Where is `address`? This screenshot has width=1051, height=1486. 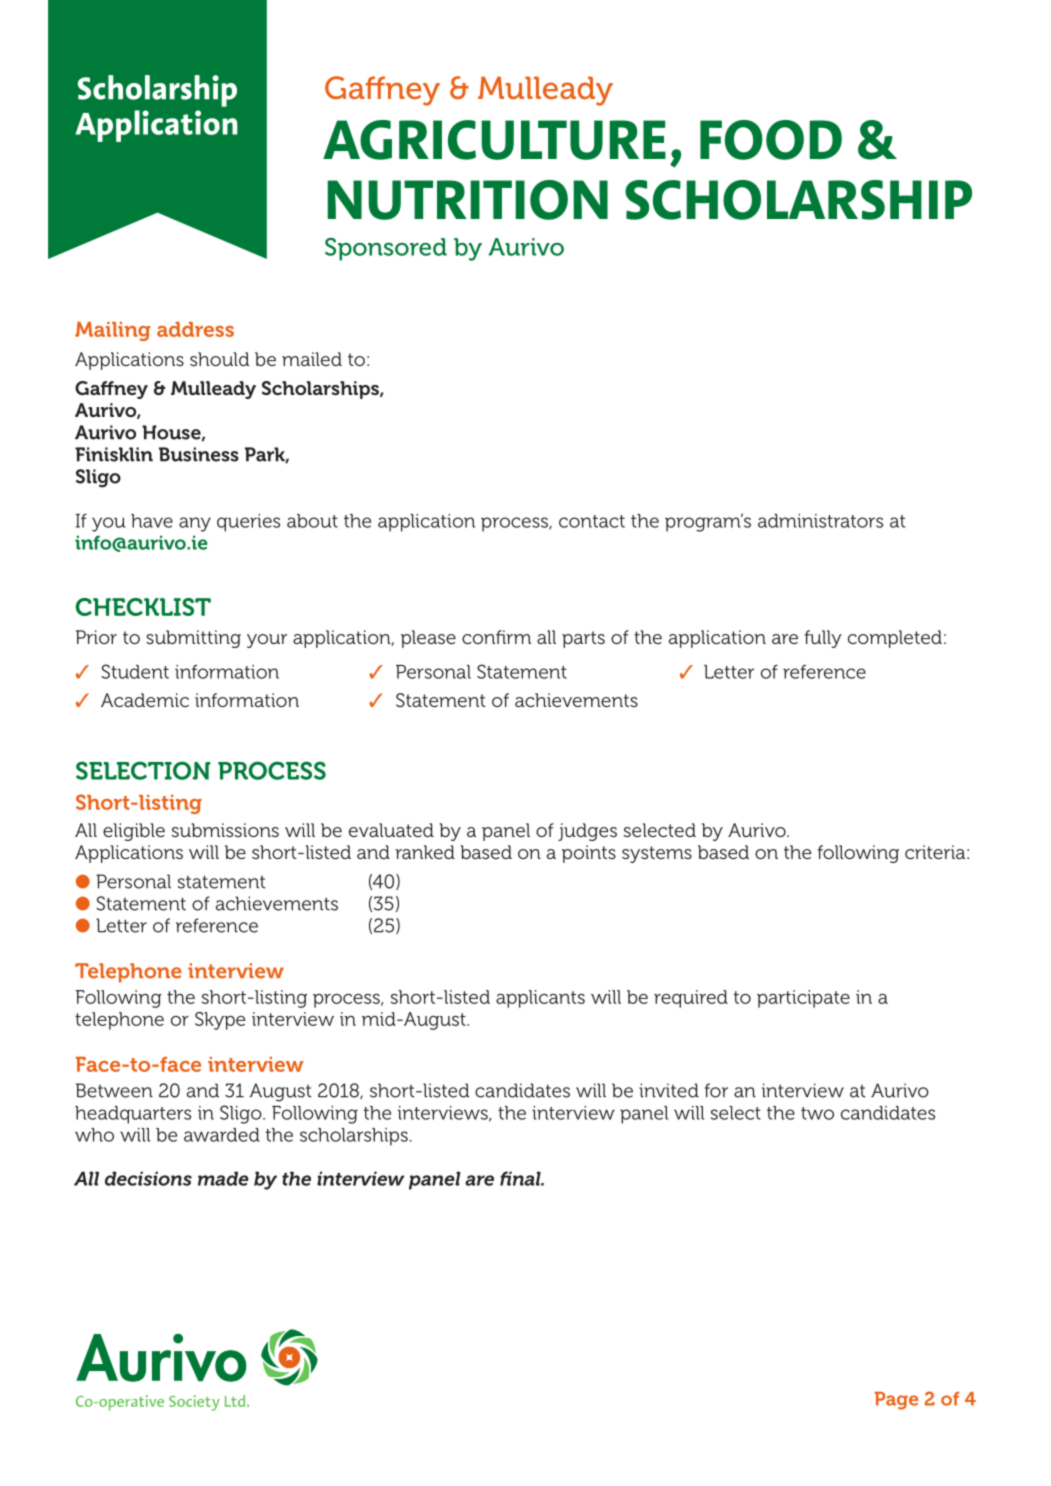
address is located at coordinates (195, 329).
